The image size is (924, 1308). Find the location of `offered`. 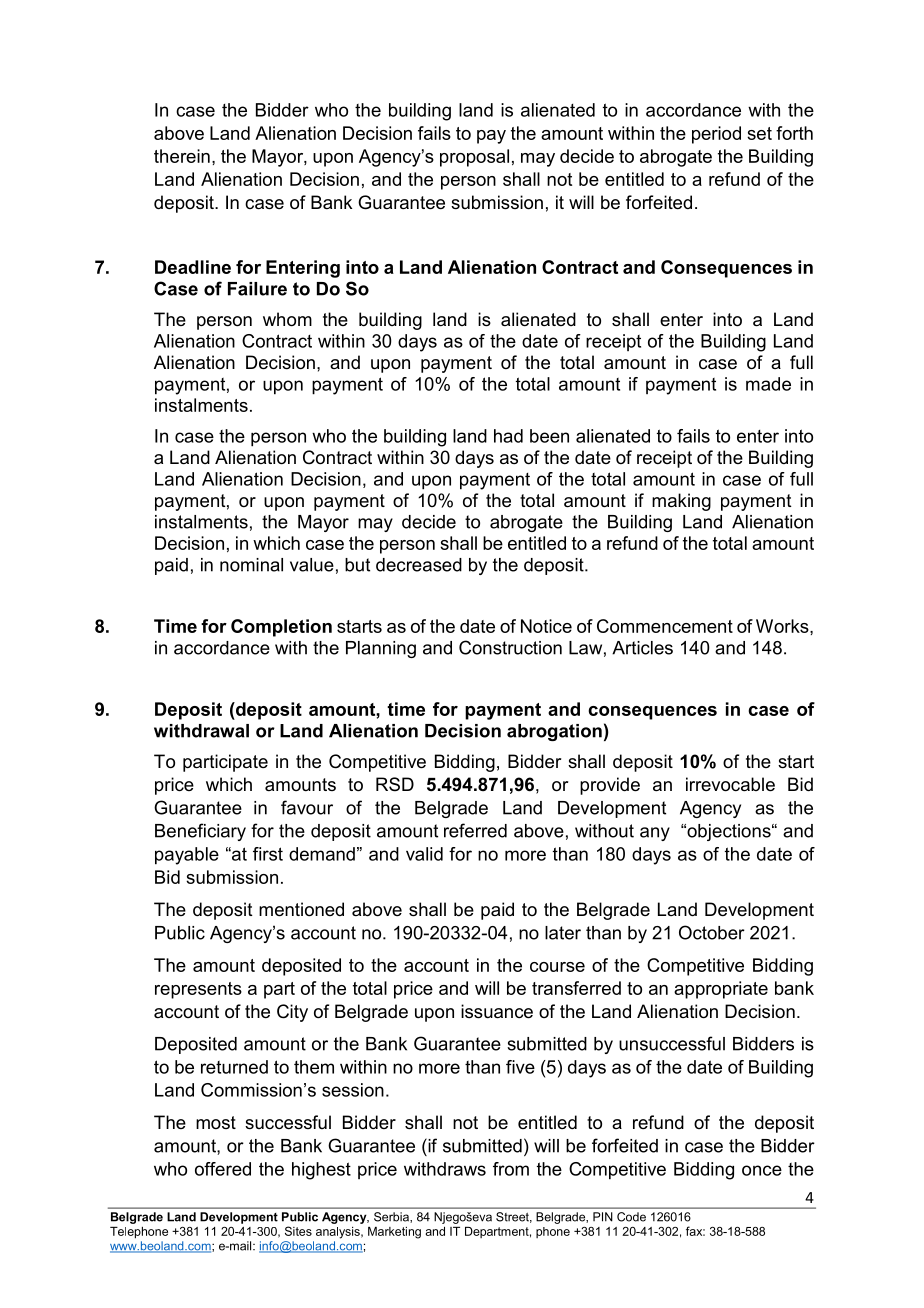

offered is located at coordinates (223, 1169).
